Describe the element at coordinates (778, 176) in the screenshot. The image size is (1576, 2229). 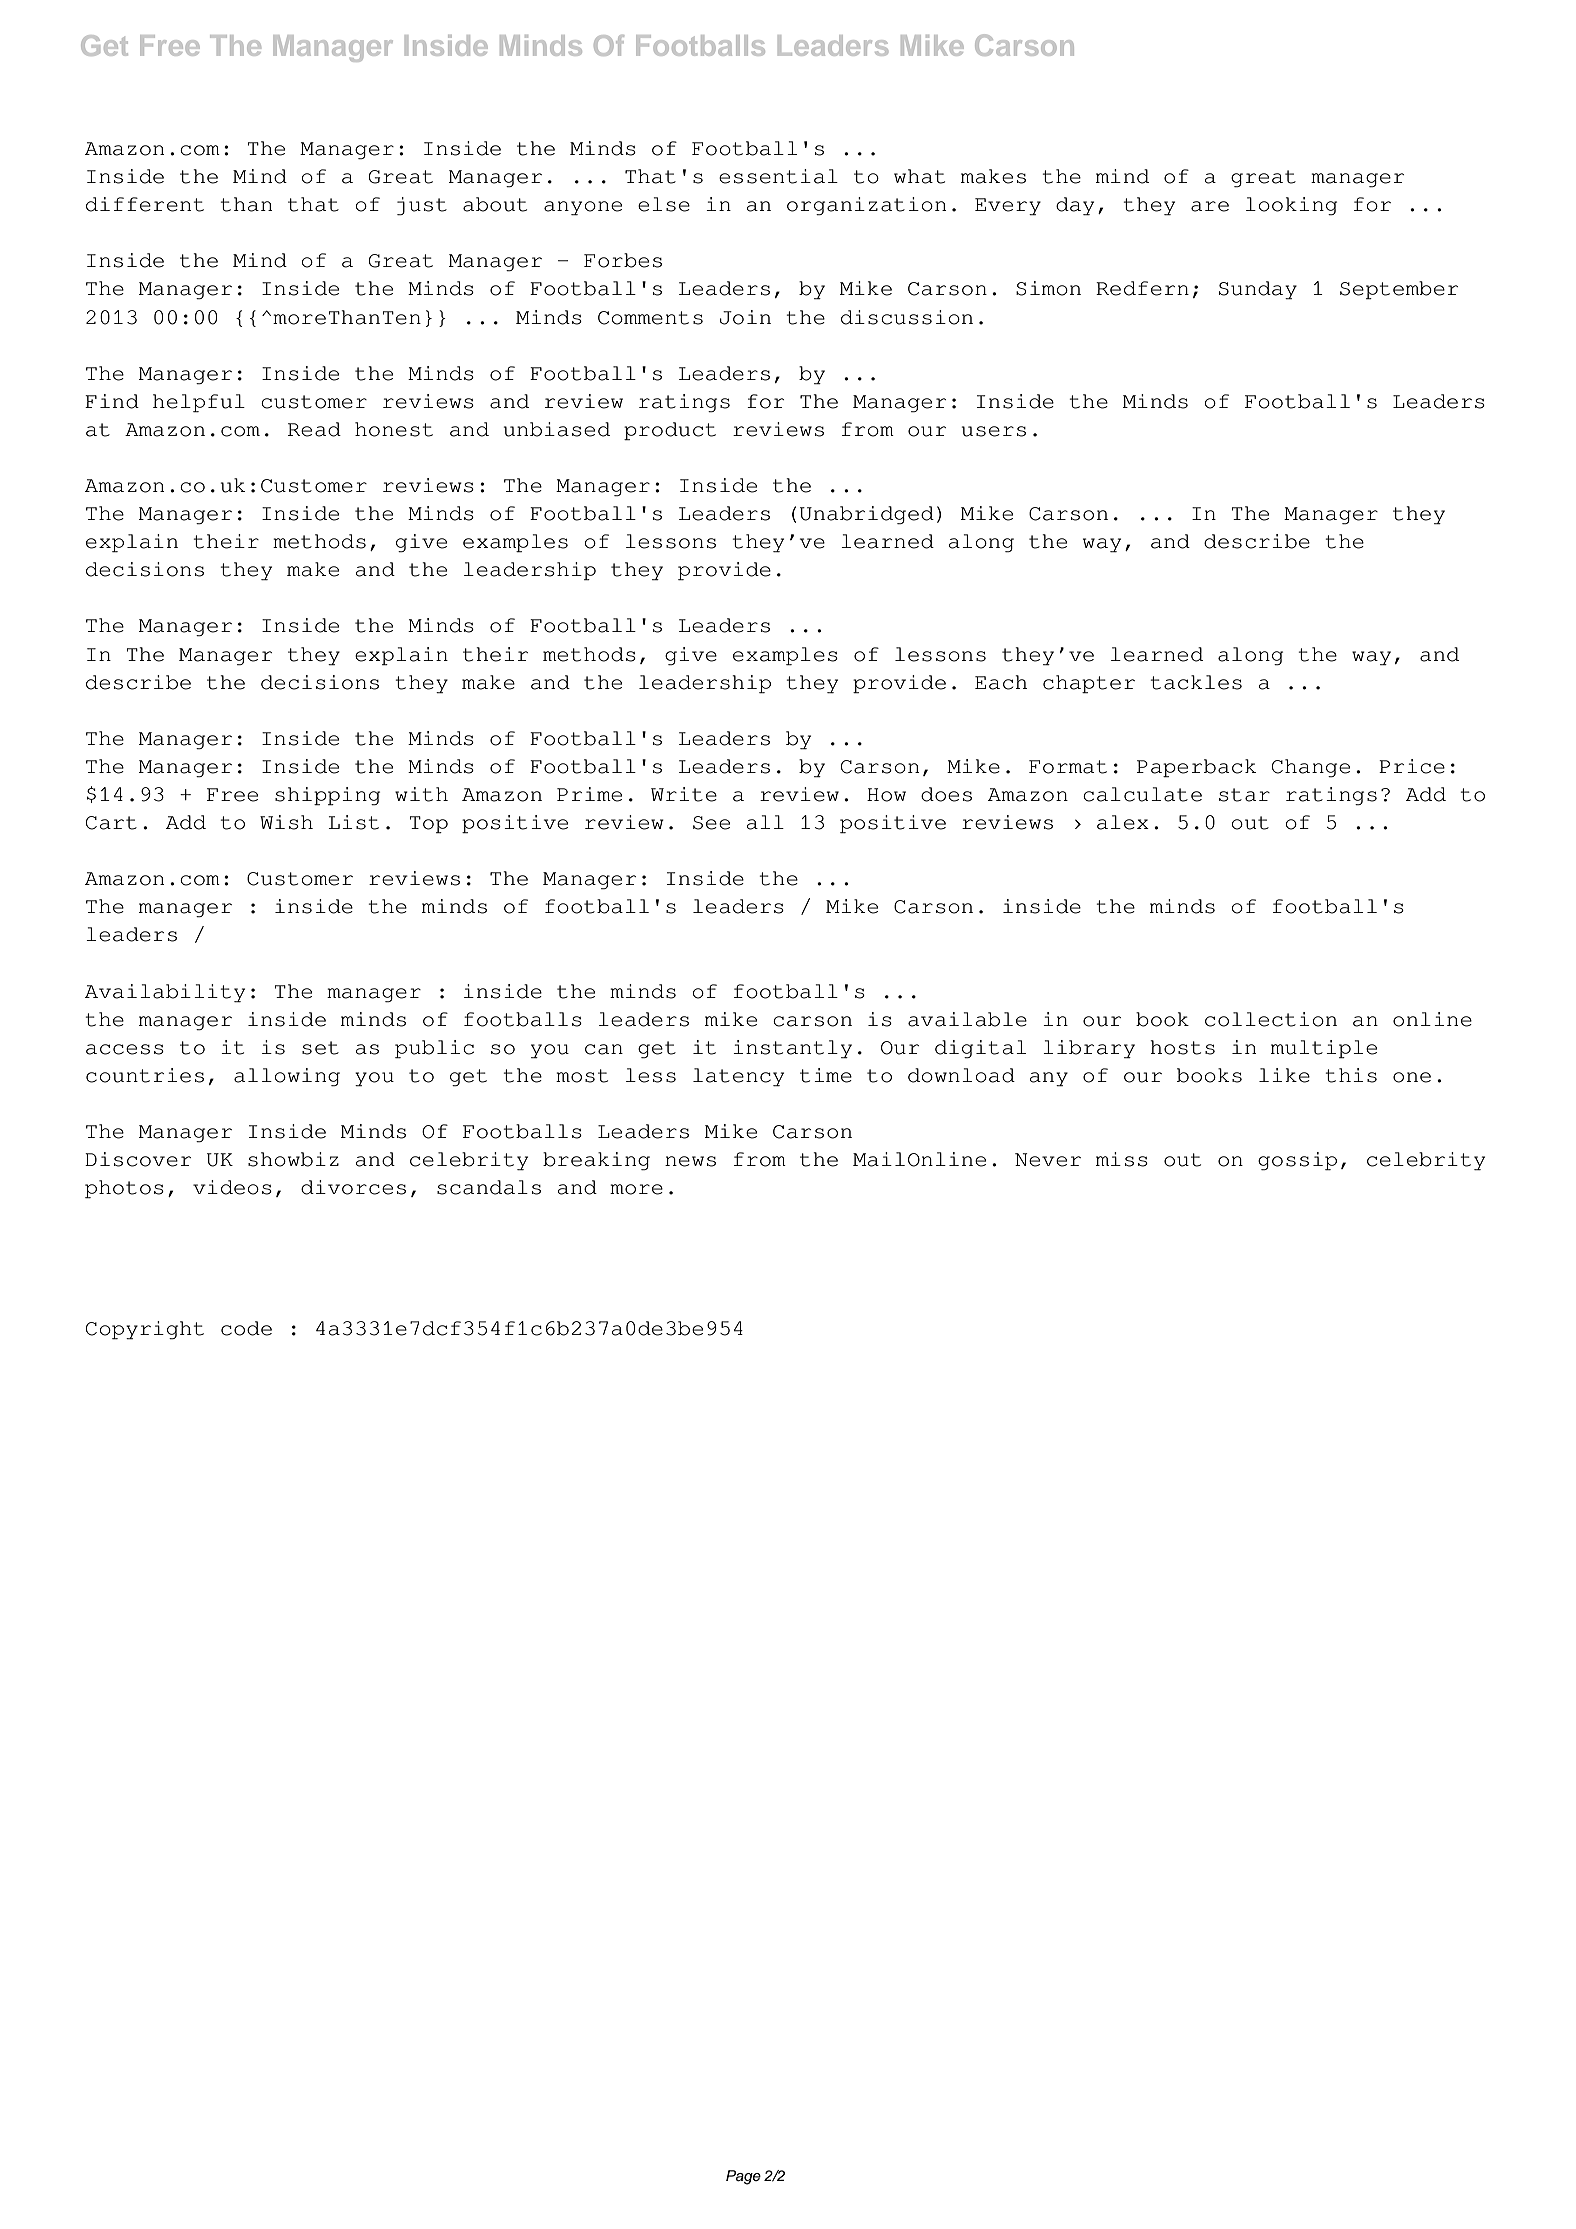
I see `essential` at that location.
